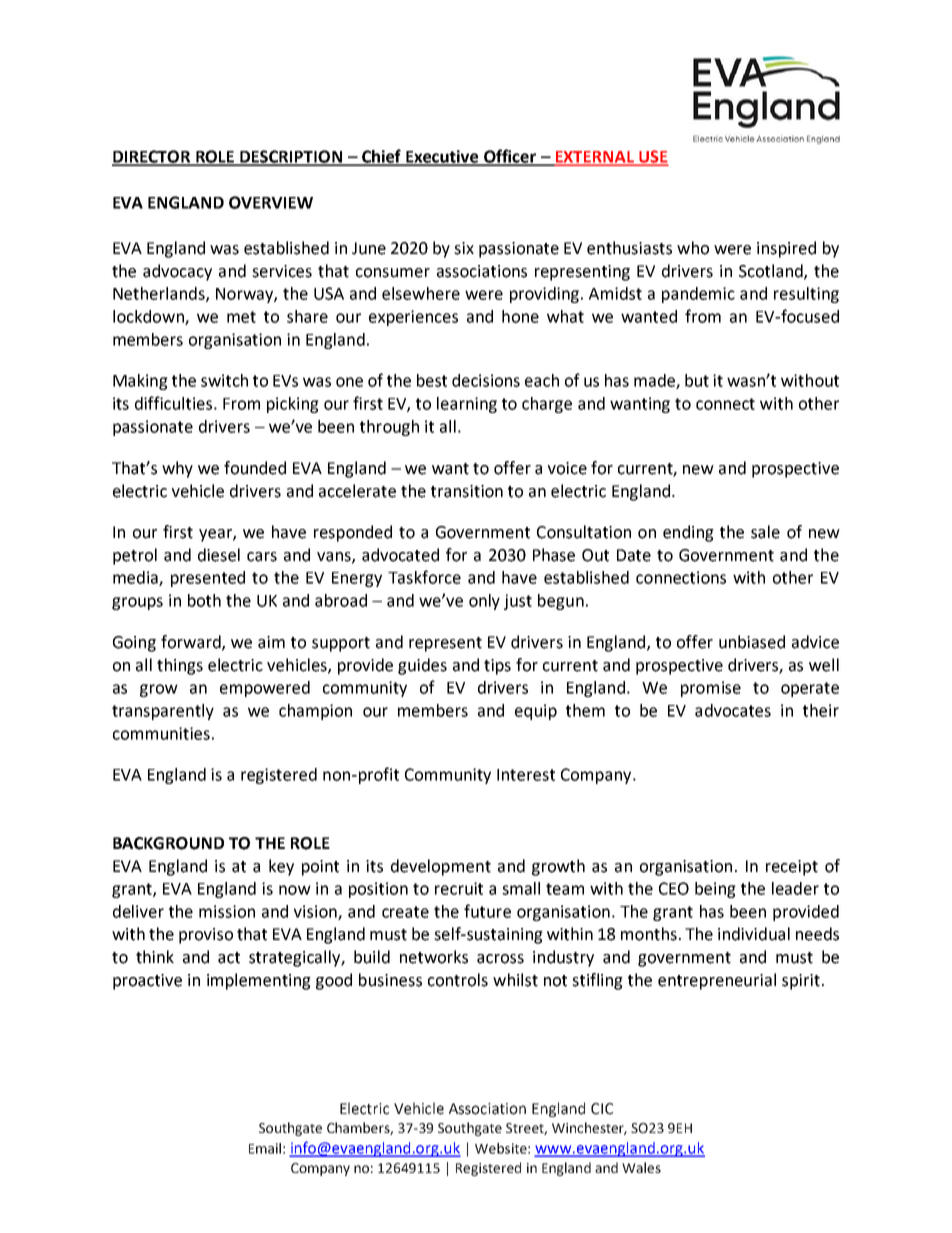 The image size is (952, 1233). Describe the element at coordinates (602, 1109) in the screenshot. I see `CIC` at that location.
